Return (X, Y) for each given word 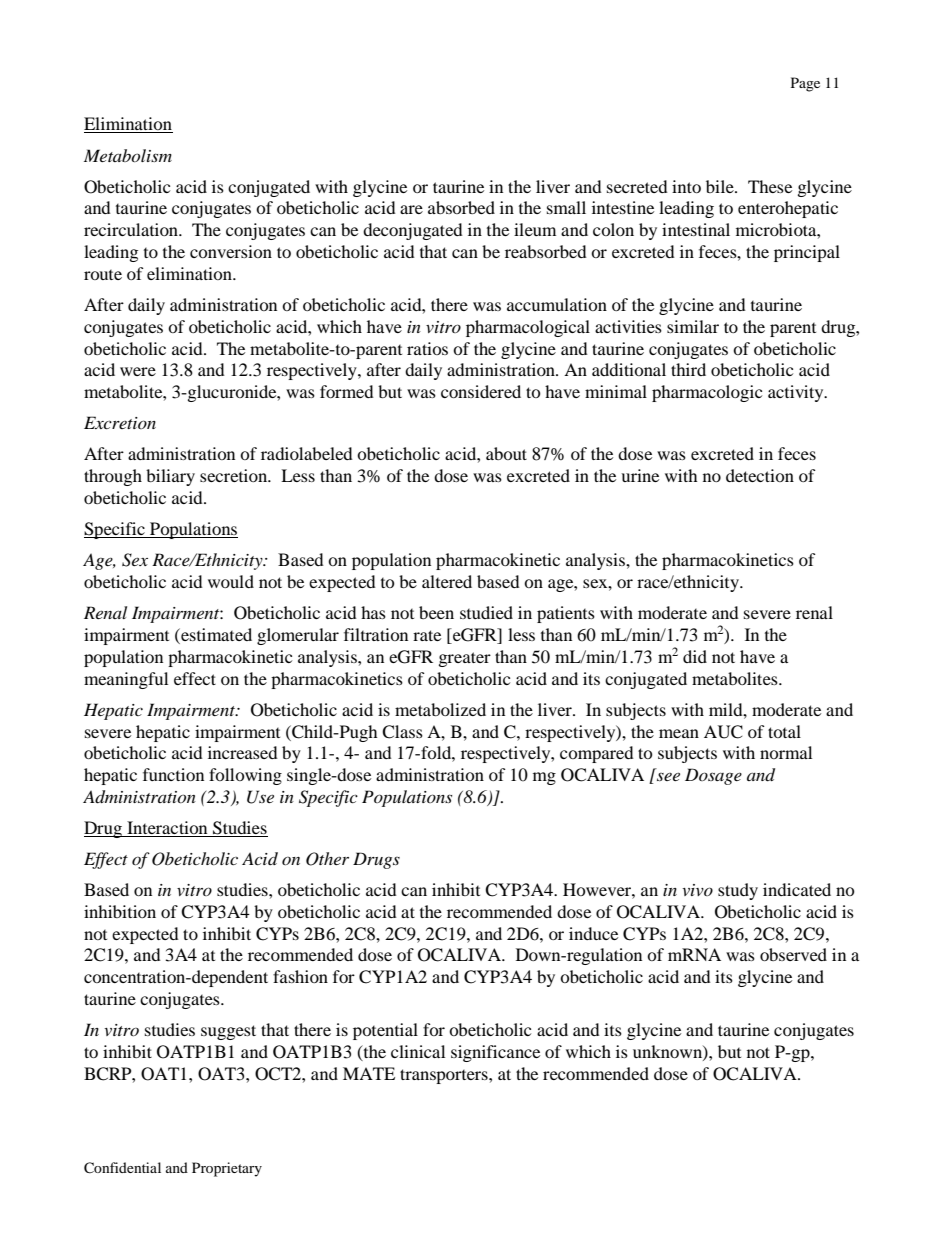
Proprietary (227, 1169)
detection (760, 475)
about (506, 453)
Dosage (713, 776)
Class (402, 732)
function (173, 774)
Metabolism (128, 155)
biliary (170, 477)
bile (721, 186)
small (566, 207)
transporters (445, 1076)
